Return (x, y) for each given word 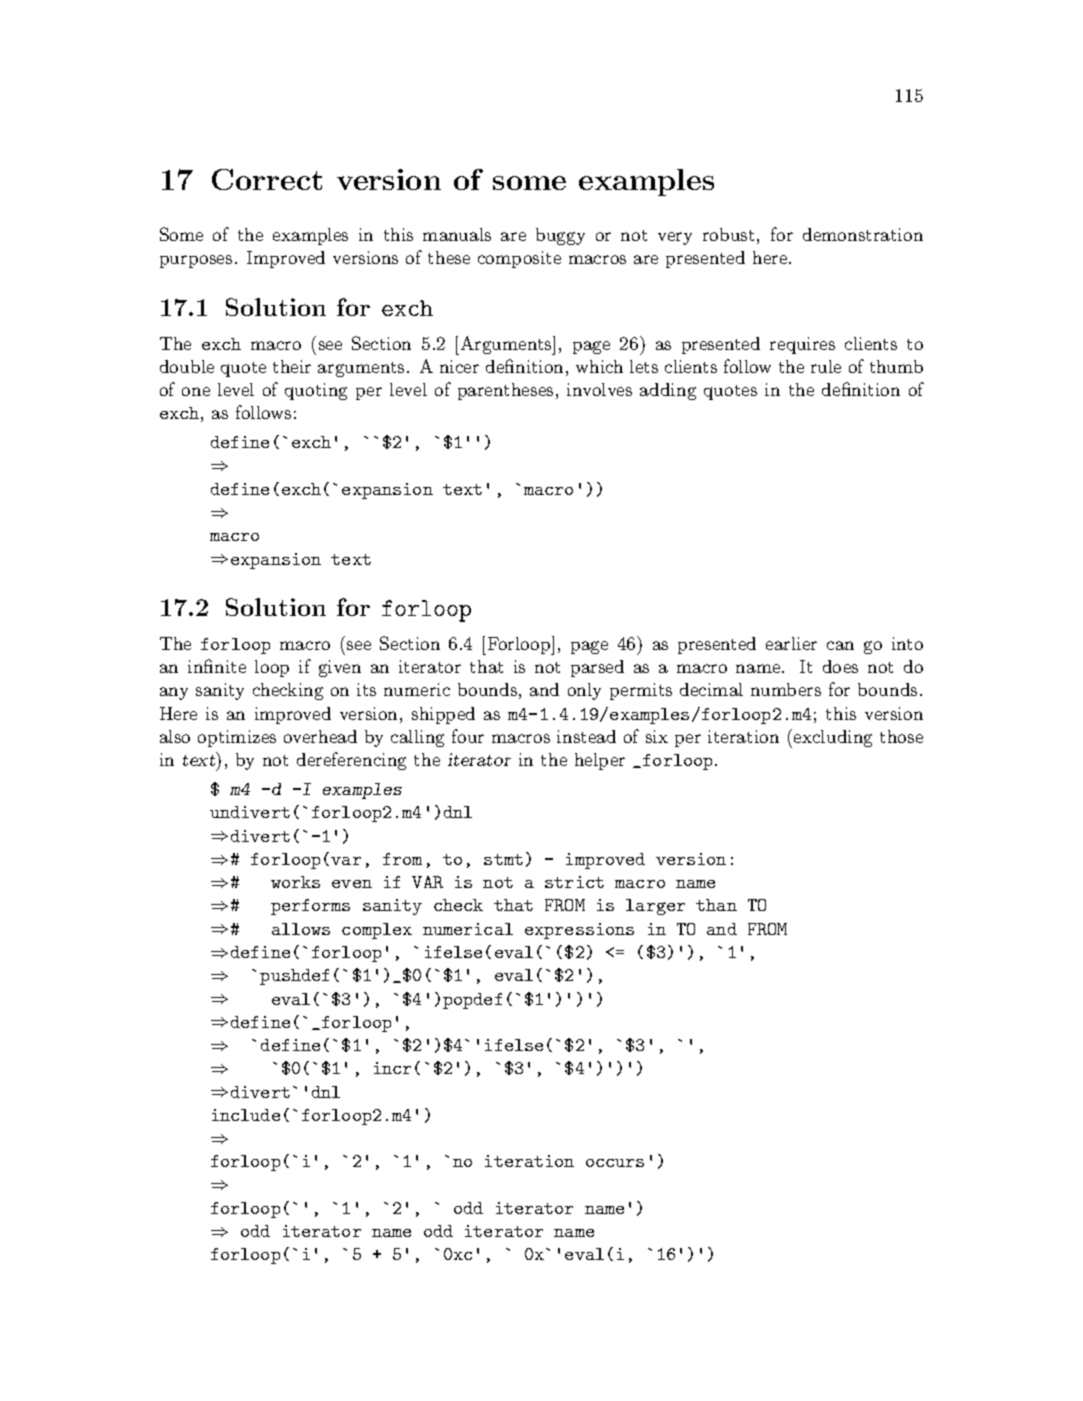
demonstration (863, 234)
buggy (560, 236)
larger (655, 907)
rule (826, 366)
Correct (267, 179)
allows (301, 929)
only (584, 691)
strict (574, 882)
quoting (316, 391)
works (295, 882)
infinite (217, 666)
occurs (615, 1163)
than (716, 905)
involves (599, 389)
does (840, 666)
